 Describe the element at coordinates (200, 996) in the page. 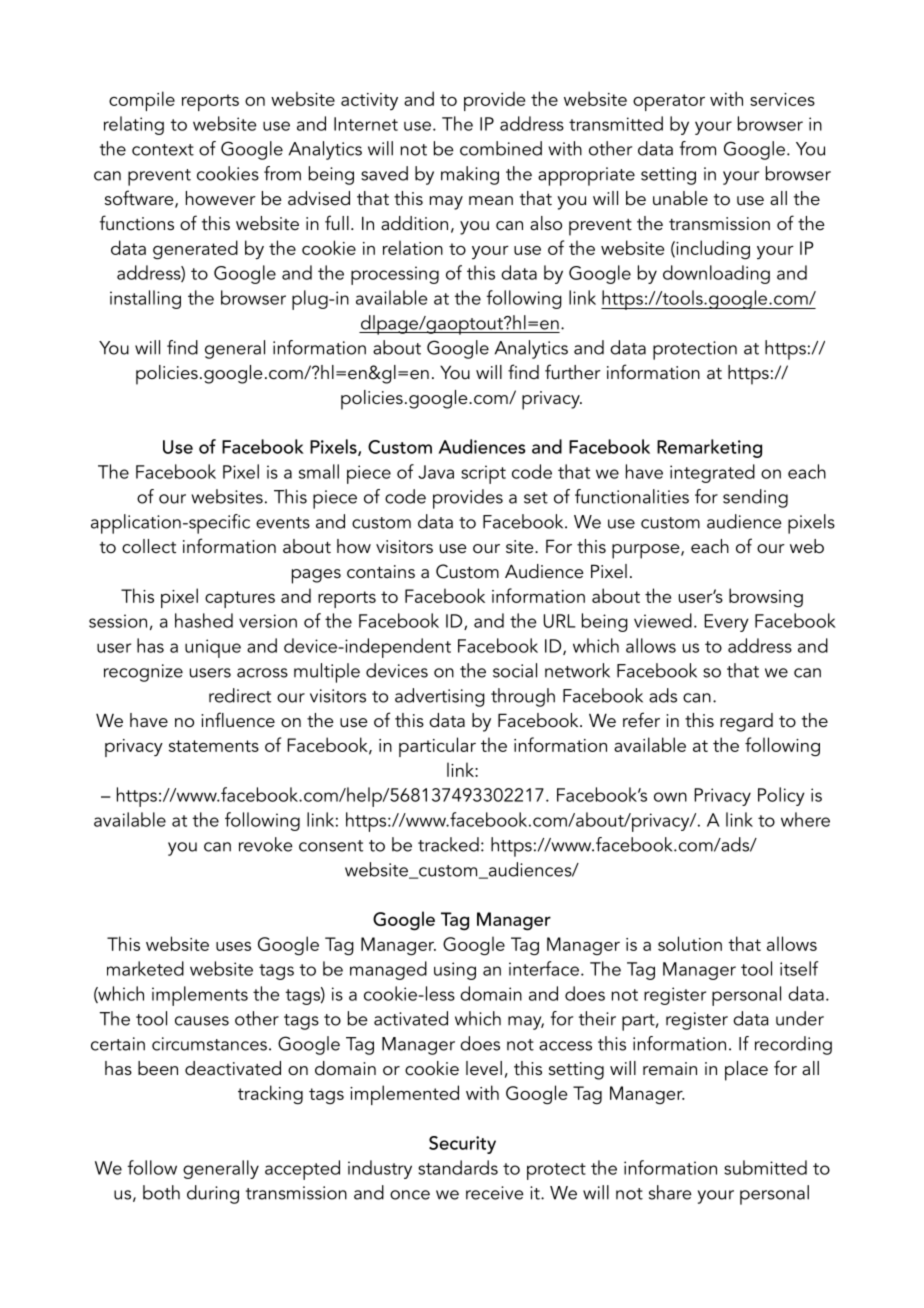

I see `implements` at that location.
